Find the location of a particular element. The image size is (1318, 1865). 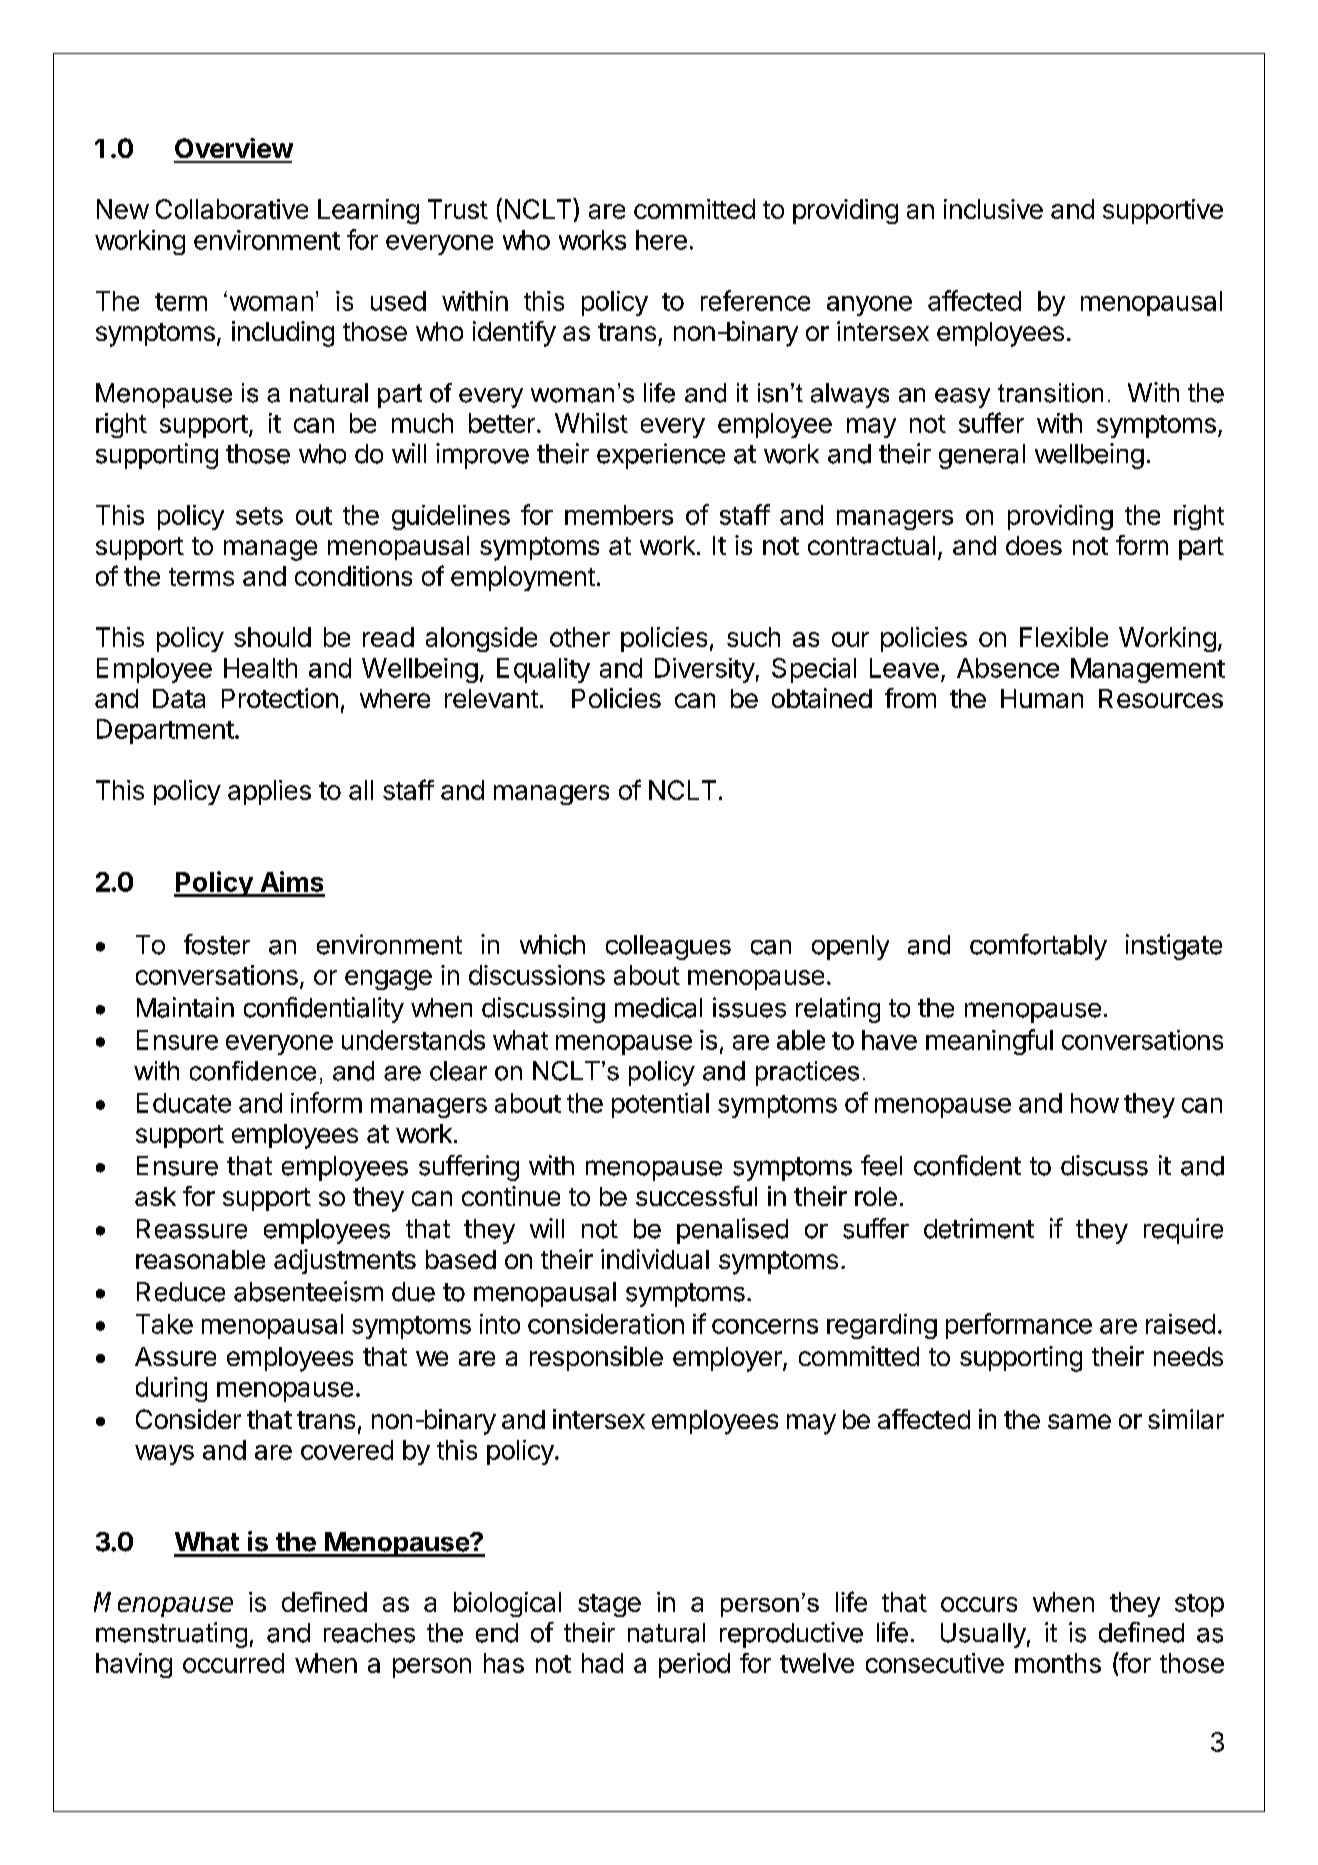

Collaborative is located at coordinates (232, 209).
